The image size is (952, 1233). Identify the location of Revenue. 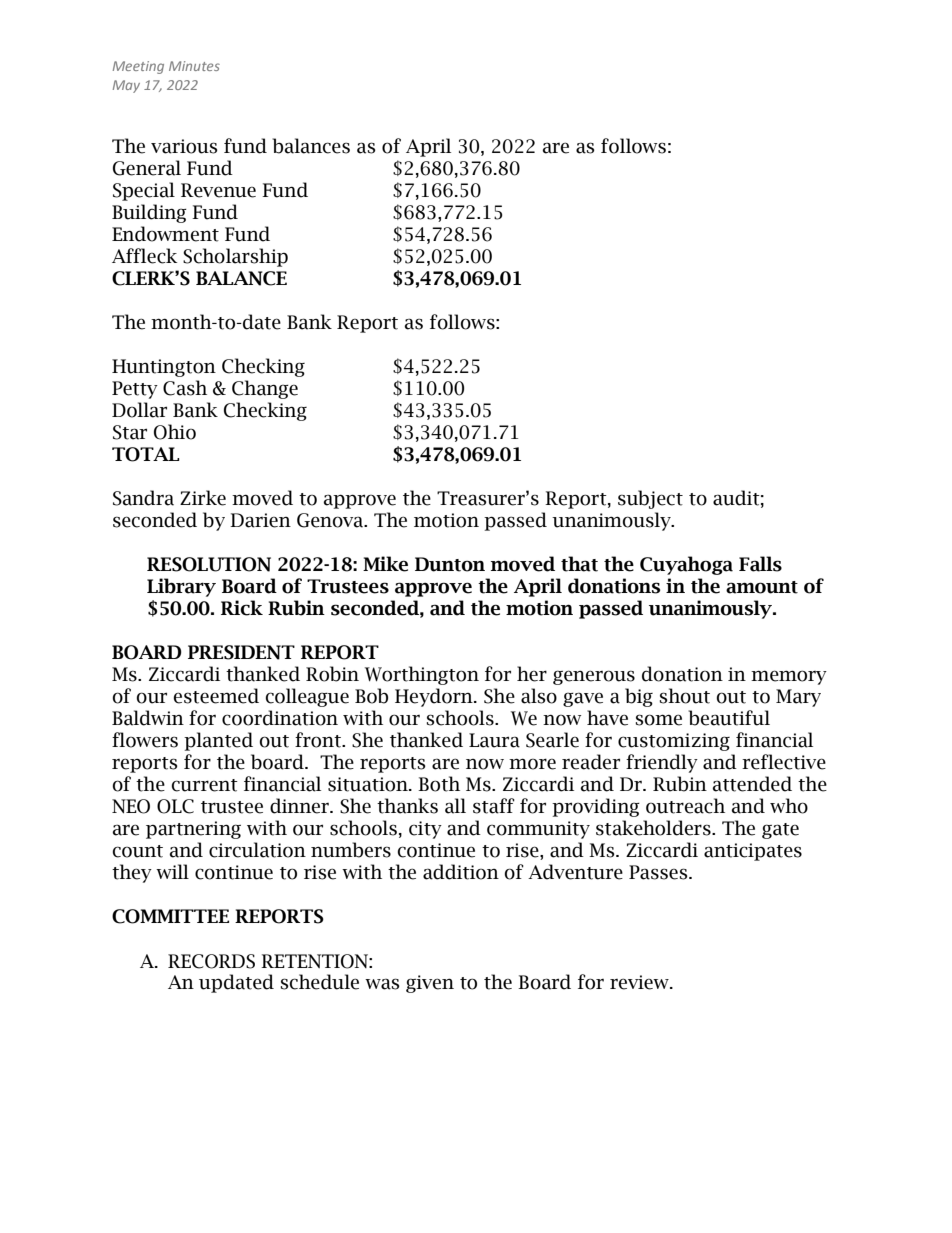
(218, 190).
